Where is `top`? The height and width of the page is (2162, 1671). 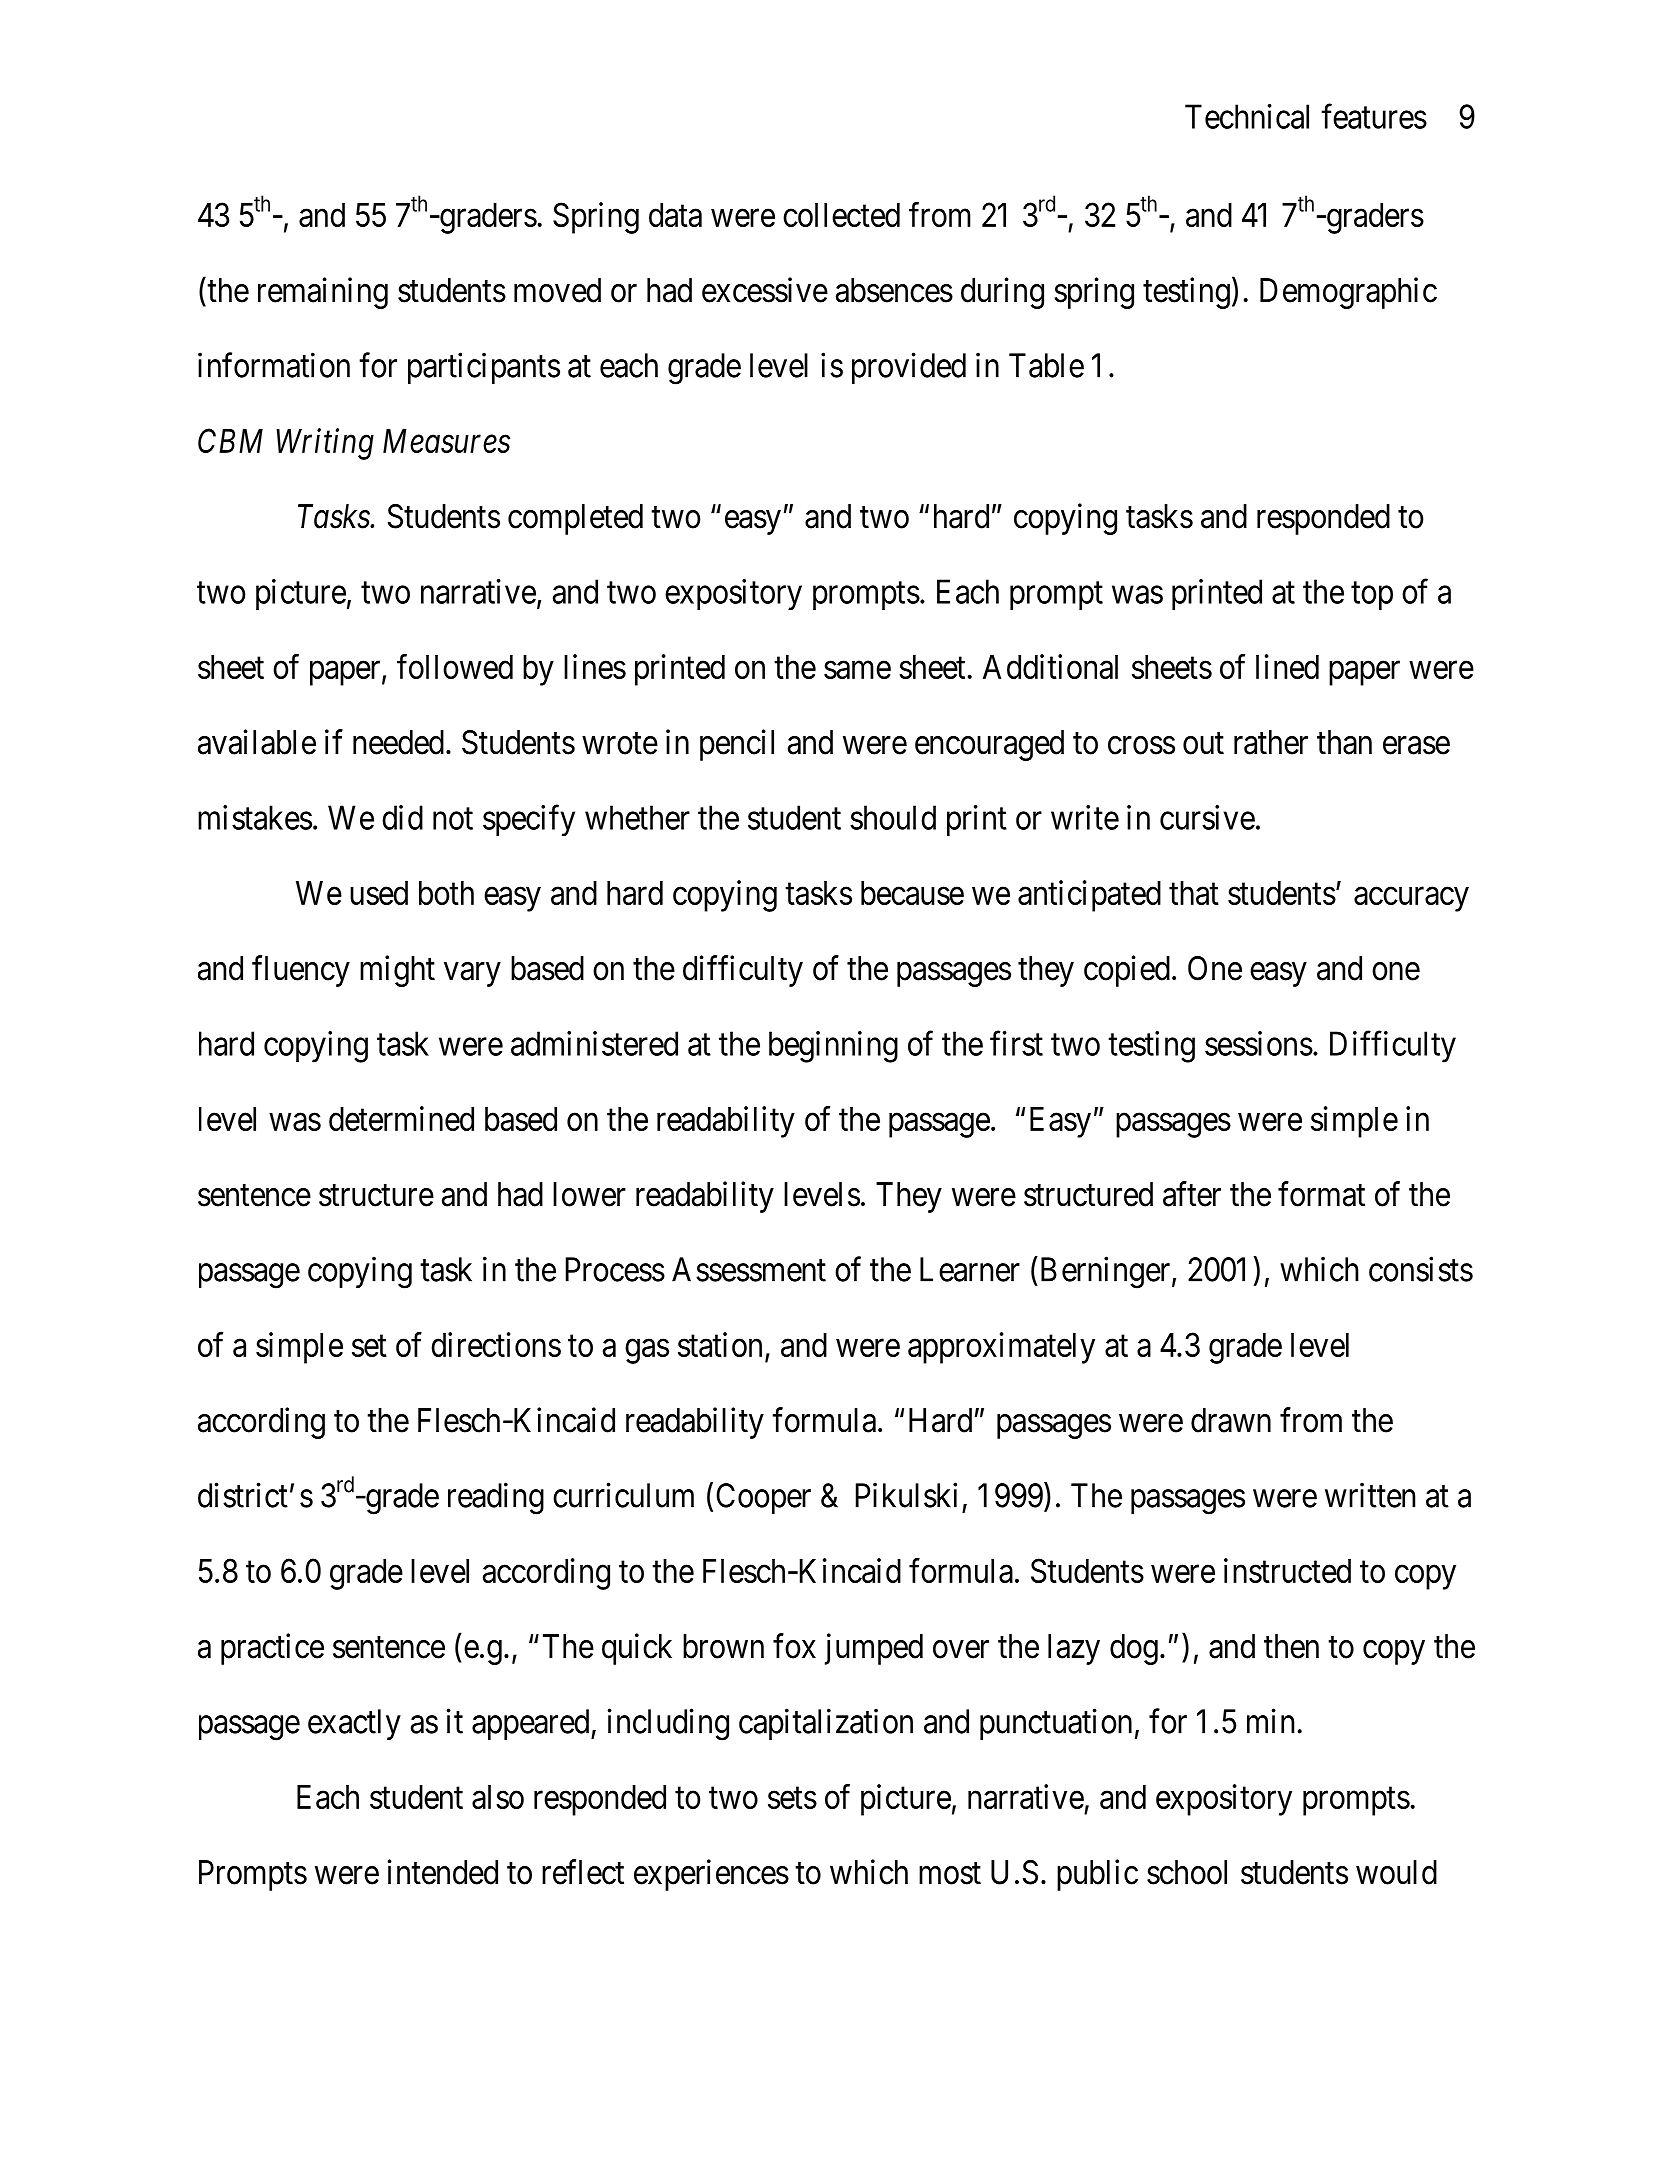
top is located at coordinates (1372, 596).
